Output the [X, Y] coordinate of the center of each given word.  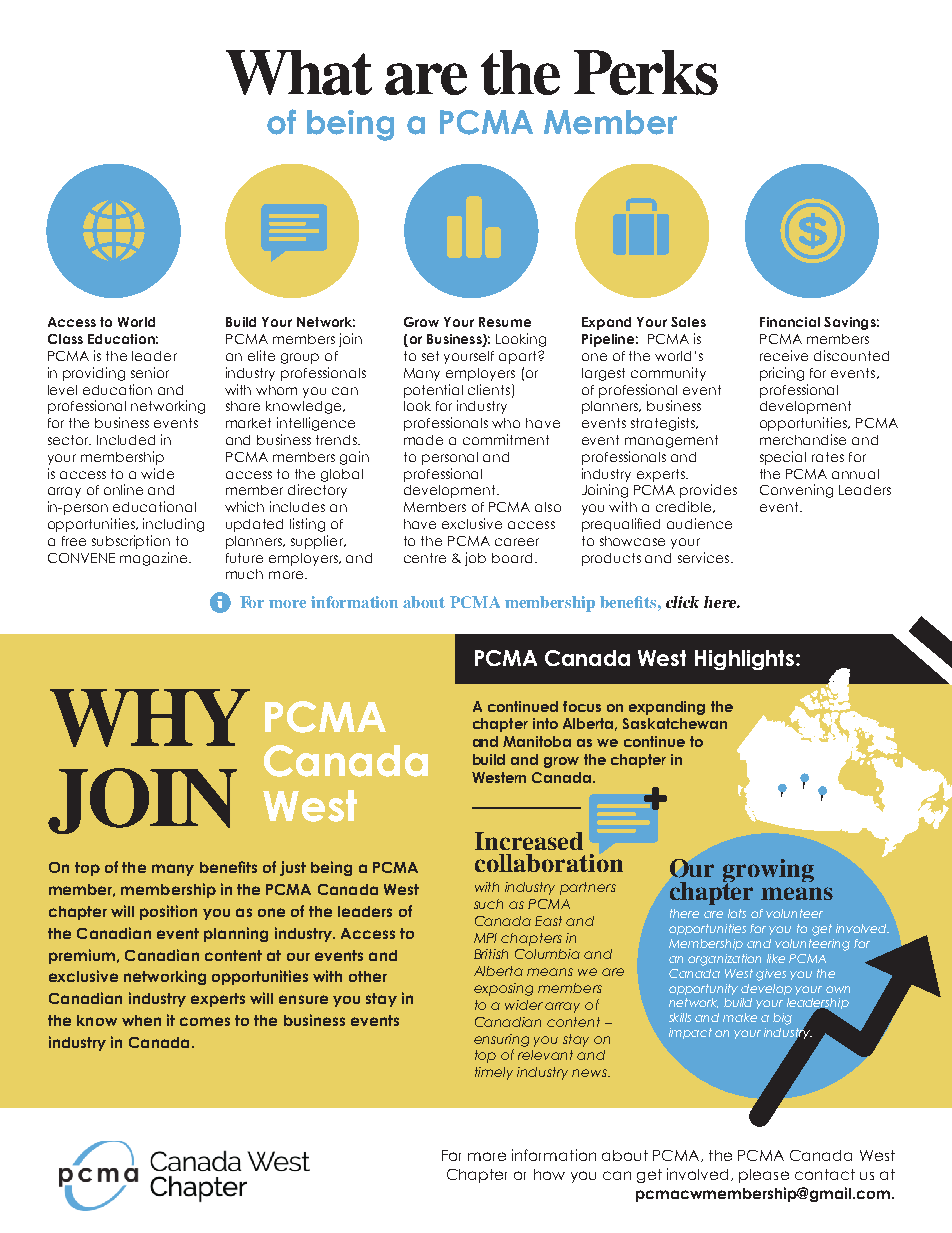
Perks [646, 72]
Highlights [744, 660]
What [299, 72]
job [475, 559]
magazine [155, 559]
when [141, 1020]
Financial [790, 322]
